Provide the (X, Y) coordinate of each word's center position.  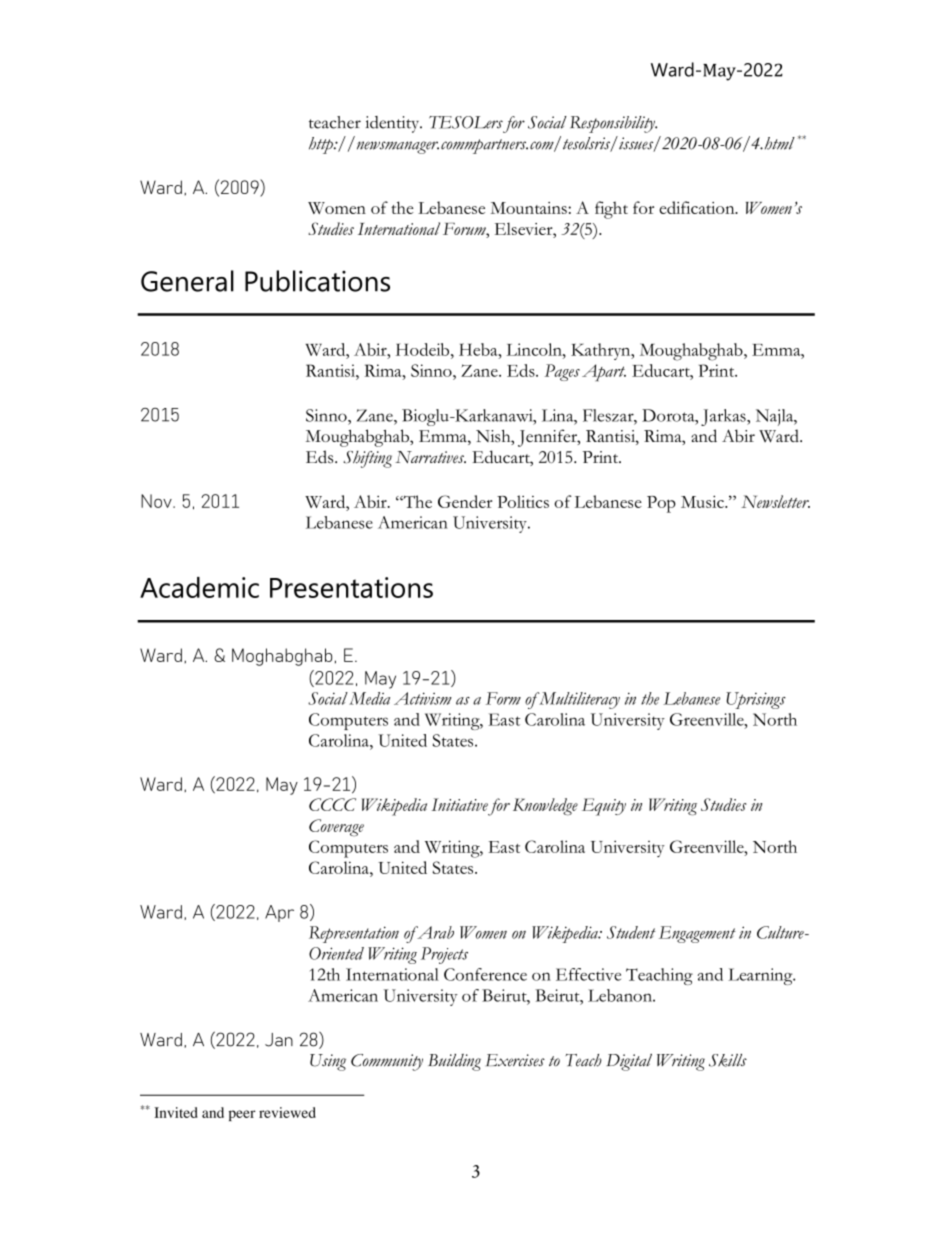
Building (454, 1062)
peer (242, 1115)
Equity (604, 807)
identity (394, 124)
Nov (157, 501)
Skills (728, 1060)
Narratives (430, 457)
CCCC (332, 804)
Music (703, 501)
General (187, 281)
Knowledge (545, 806)
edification (698, 207)
